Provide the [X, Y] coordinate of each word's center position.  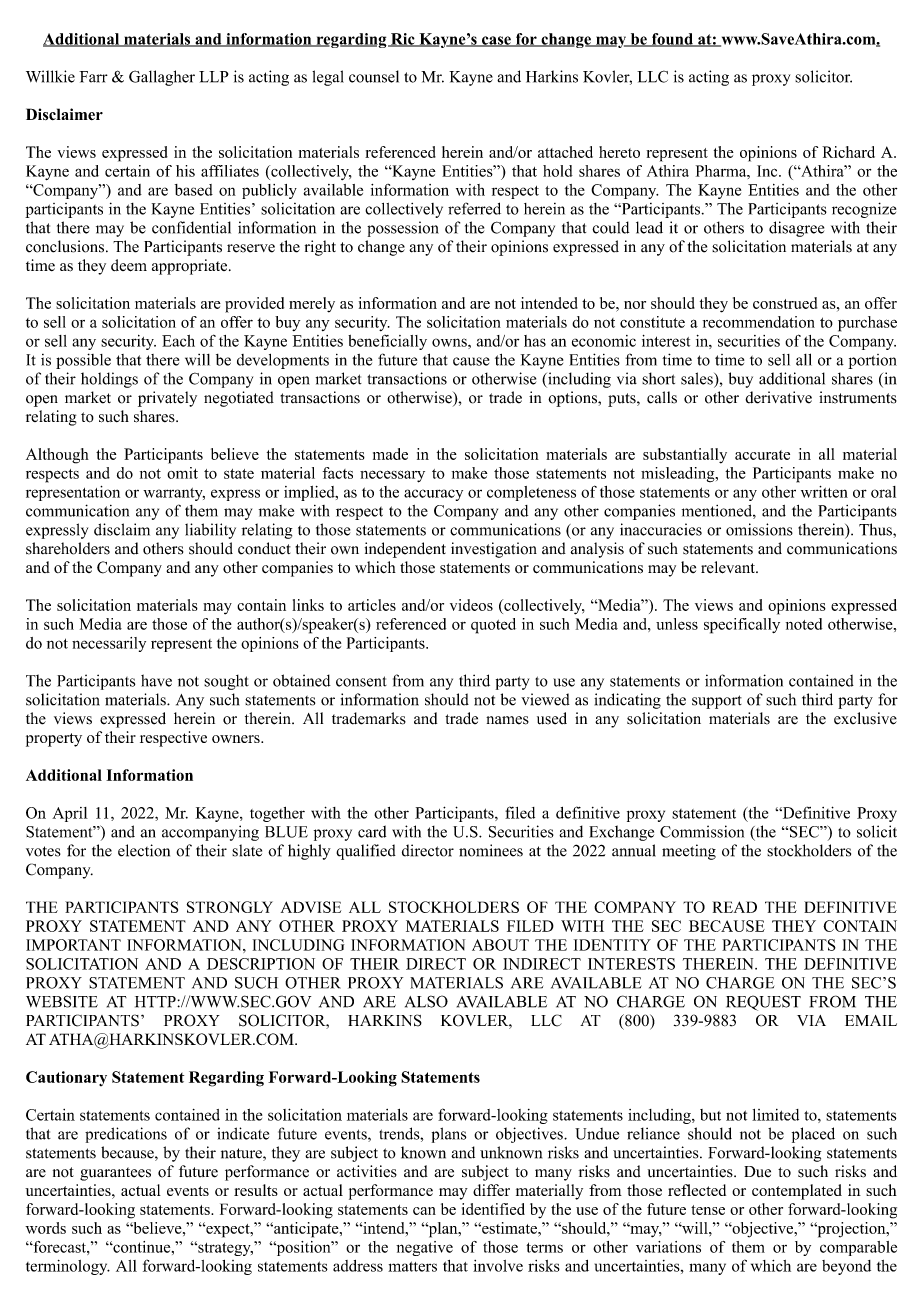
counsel [374, 76]
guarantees [115, 1174]
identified [493, 1209]
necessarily [109, 644]
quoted [493, 626]
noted [804, 624]
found [672, 40]
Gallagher [162, 78]
